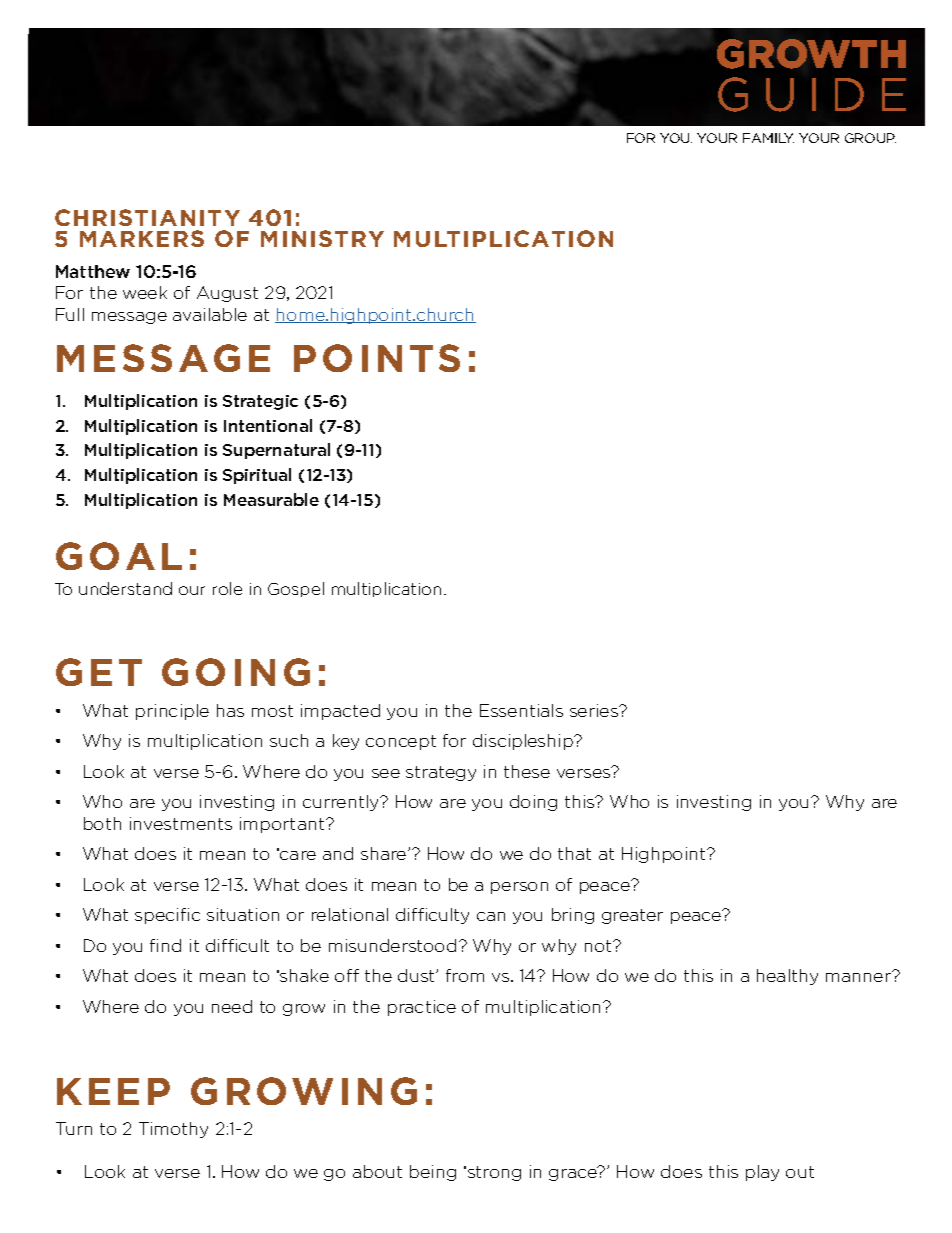 The height and width of the document is (1233, 952). Describe the element at coordinates (787, 977) in the document. I see `healthy` at that location.
